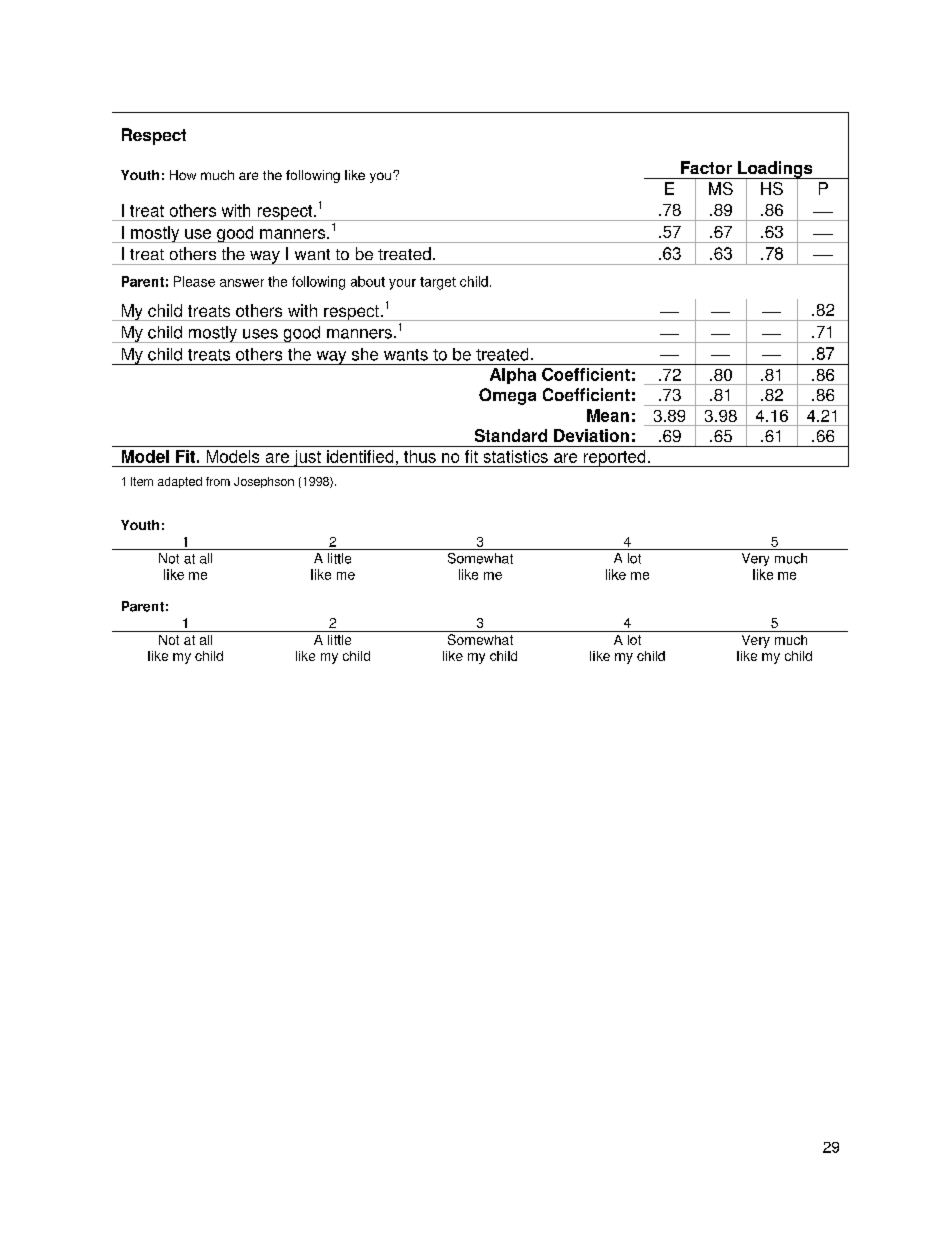  What do you see at coordinates (218, 481) in the screenshot?
I see `from` at bounding box center [218, 481].
